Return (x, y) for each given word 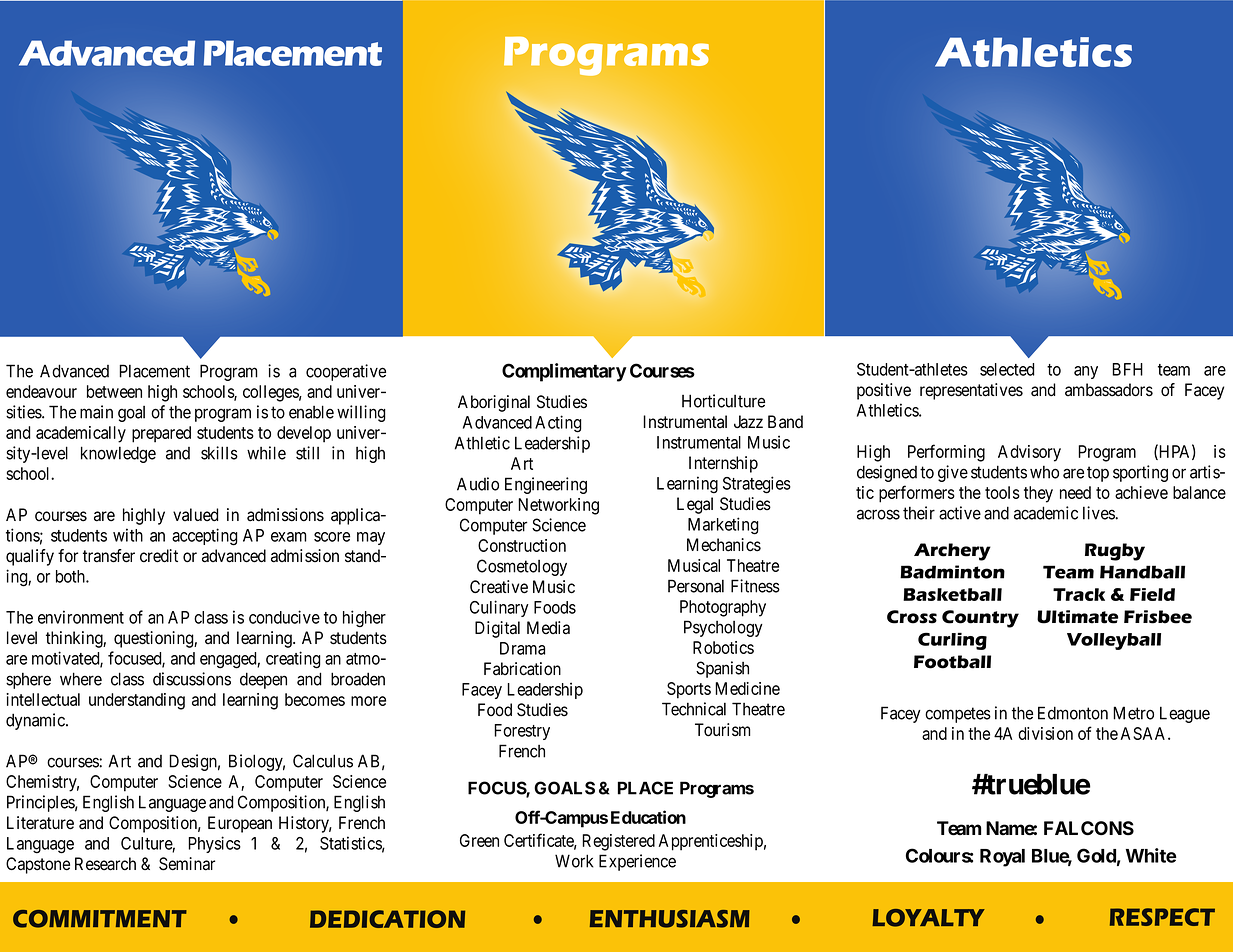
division (1045, 733)
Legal (695, 505)
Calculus (323, 761)
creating (293, 660)
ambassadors (1109, 390)
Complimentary (564, 372)
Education (648, 817)
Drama (522, 648)
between (114, 391)
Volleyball (1114, 641)
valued (195, 515)
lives (1099, 513)
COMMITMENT (100, 919)
